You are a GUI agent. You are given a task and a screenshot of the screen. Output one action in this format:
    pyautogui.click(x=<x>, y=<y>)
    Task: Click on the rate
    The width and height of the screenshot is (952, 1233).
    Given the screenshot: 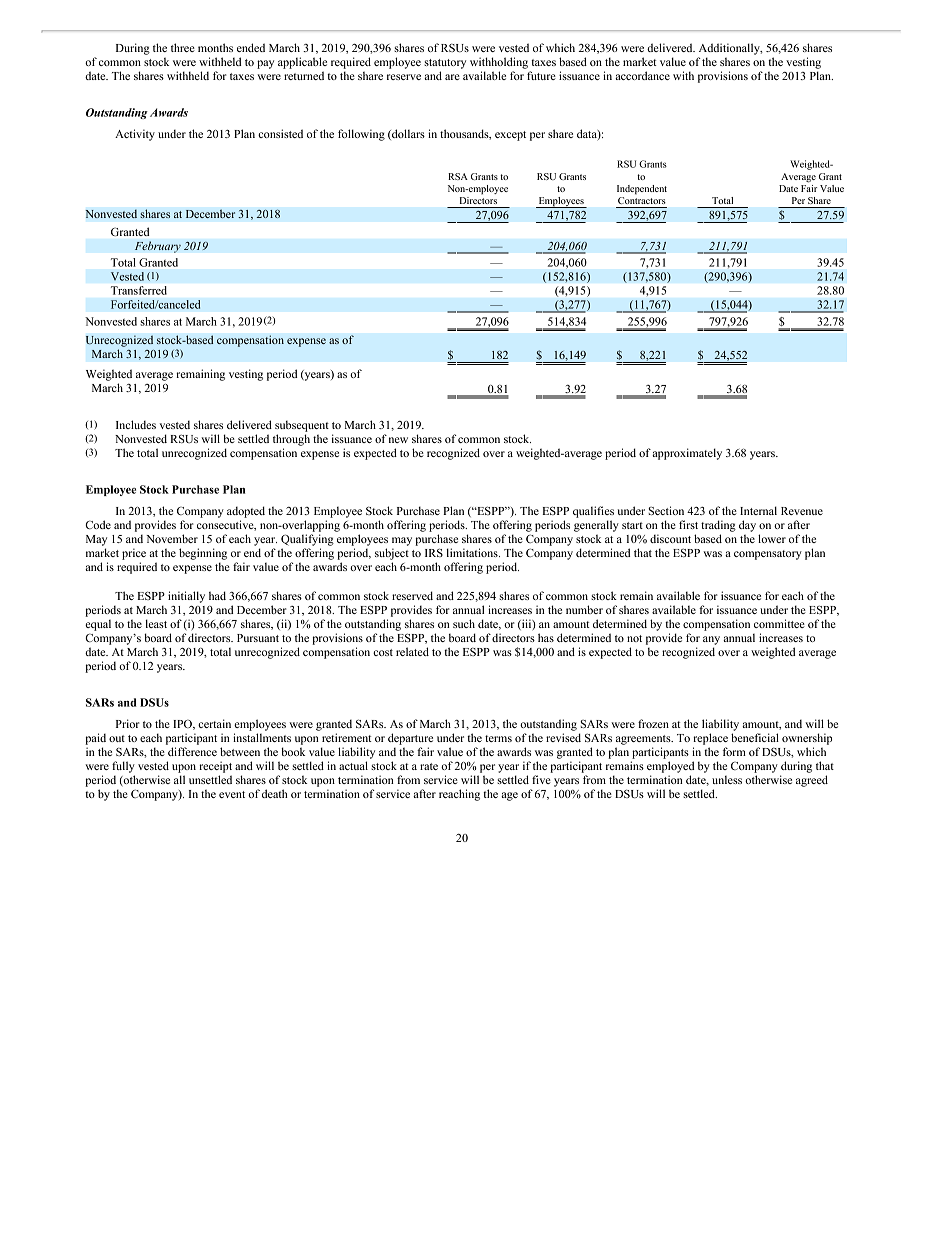 What is the action you would take?
    pyautogui.click(x=429, y=766)
